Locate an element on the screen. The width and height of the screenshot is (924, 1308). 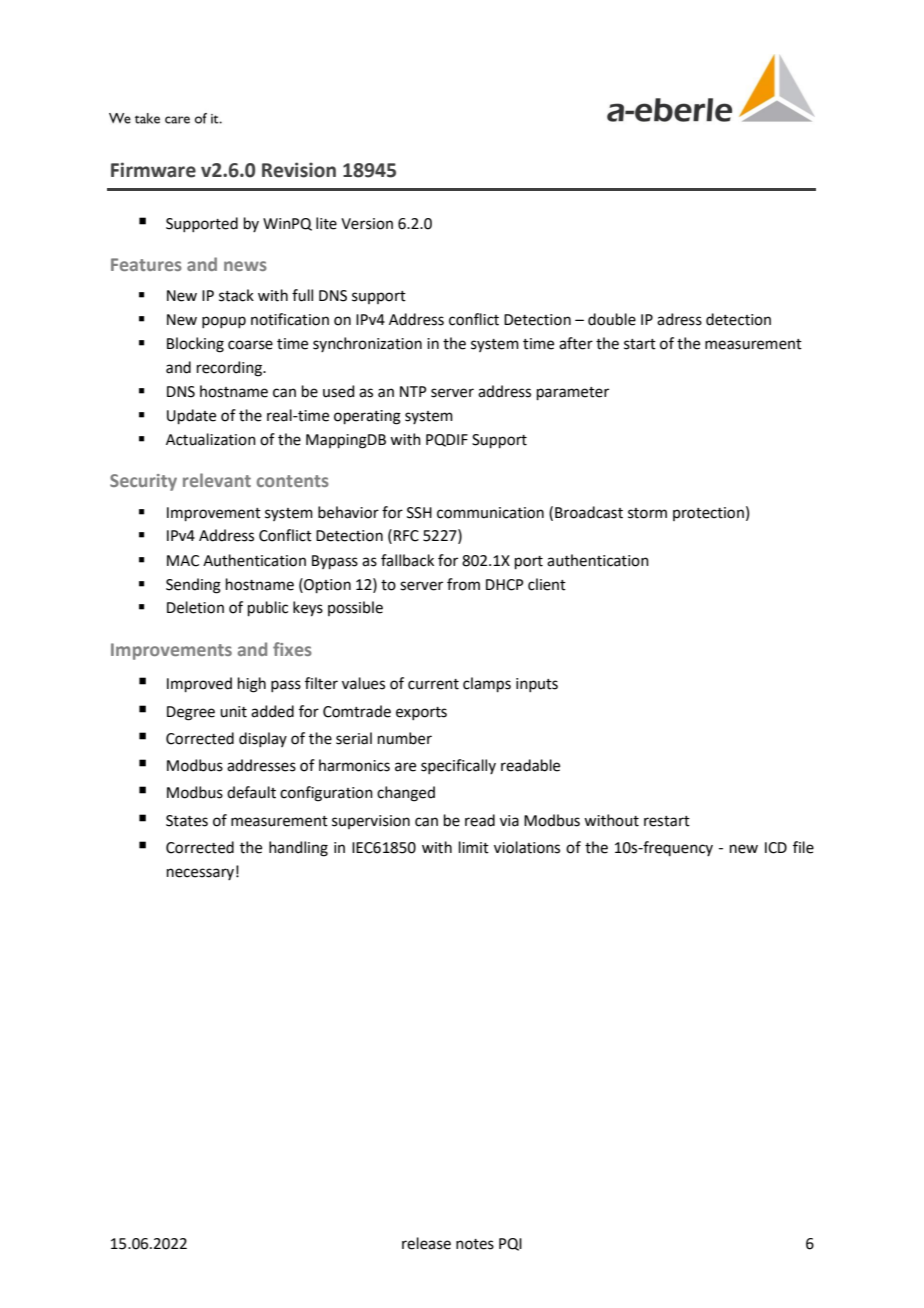
notes is located at coordinates (475, 1244).
